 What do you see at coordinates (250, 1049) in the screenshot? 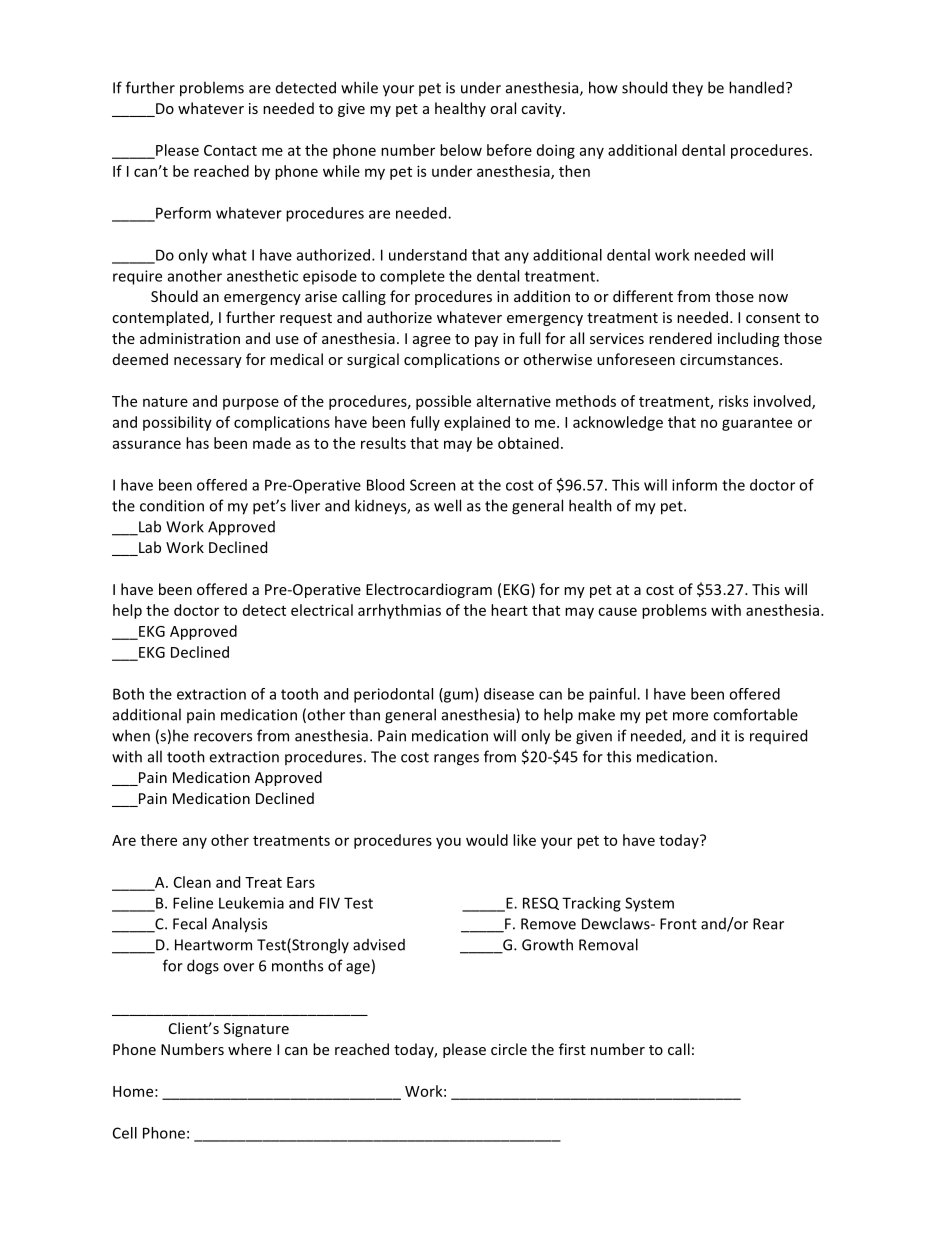
I see `where` at bounding box center [250, 1049].
